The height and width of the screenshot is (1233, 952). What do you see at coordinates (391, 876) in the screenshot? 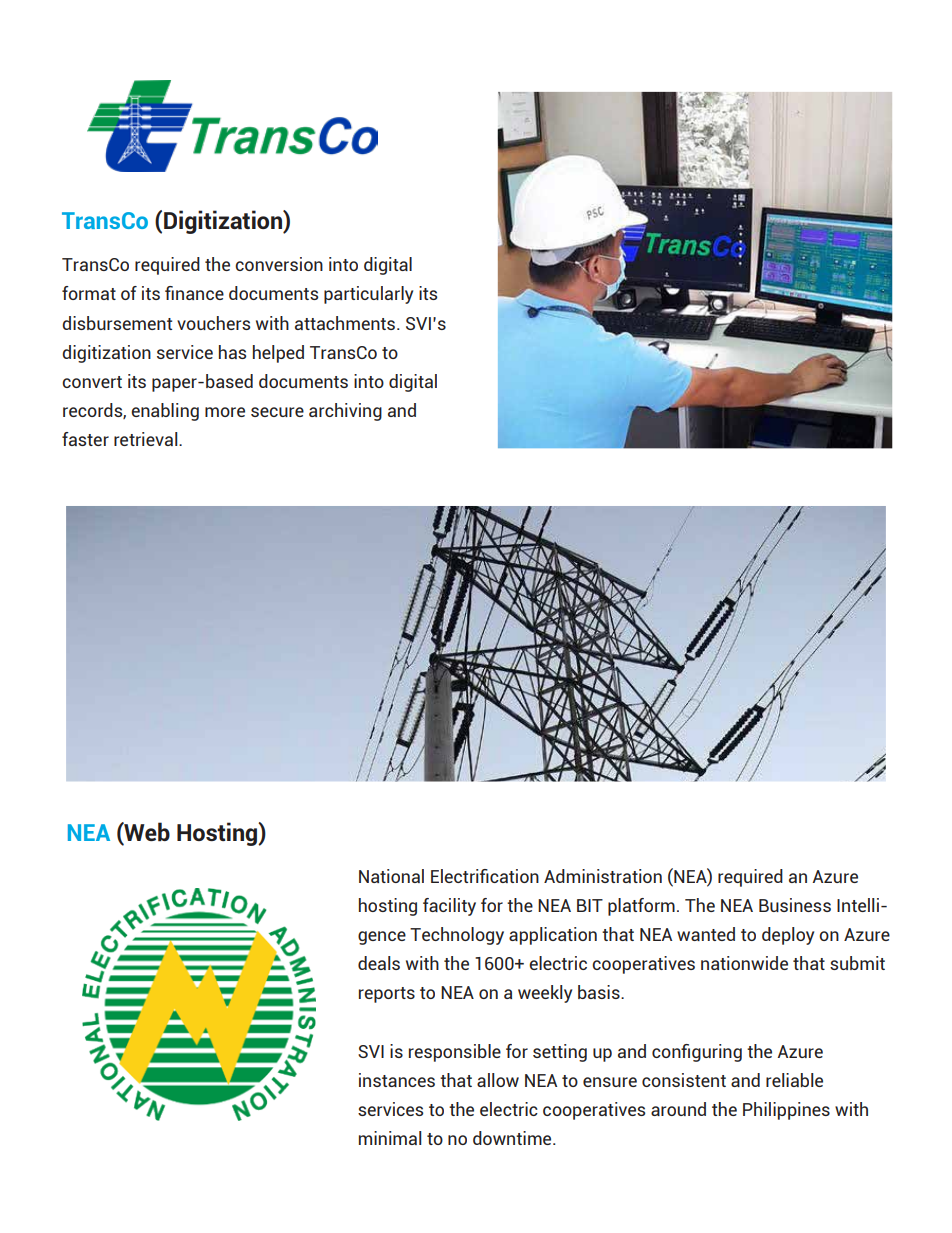
I see `National` at bounding box center [391, 876].
